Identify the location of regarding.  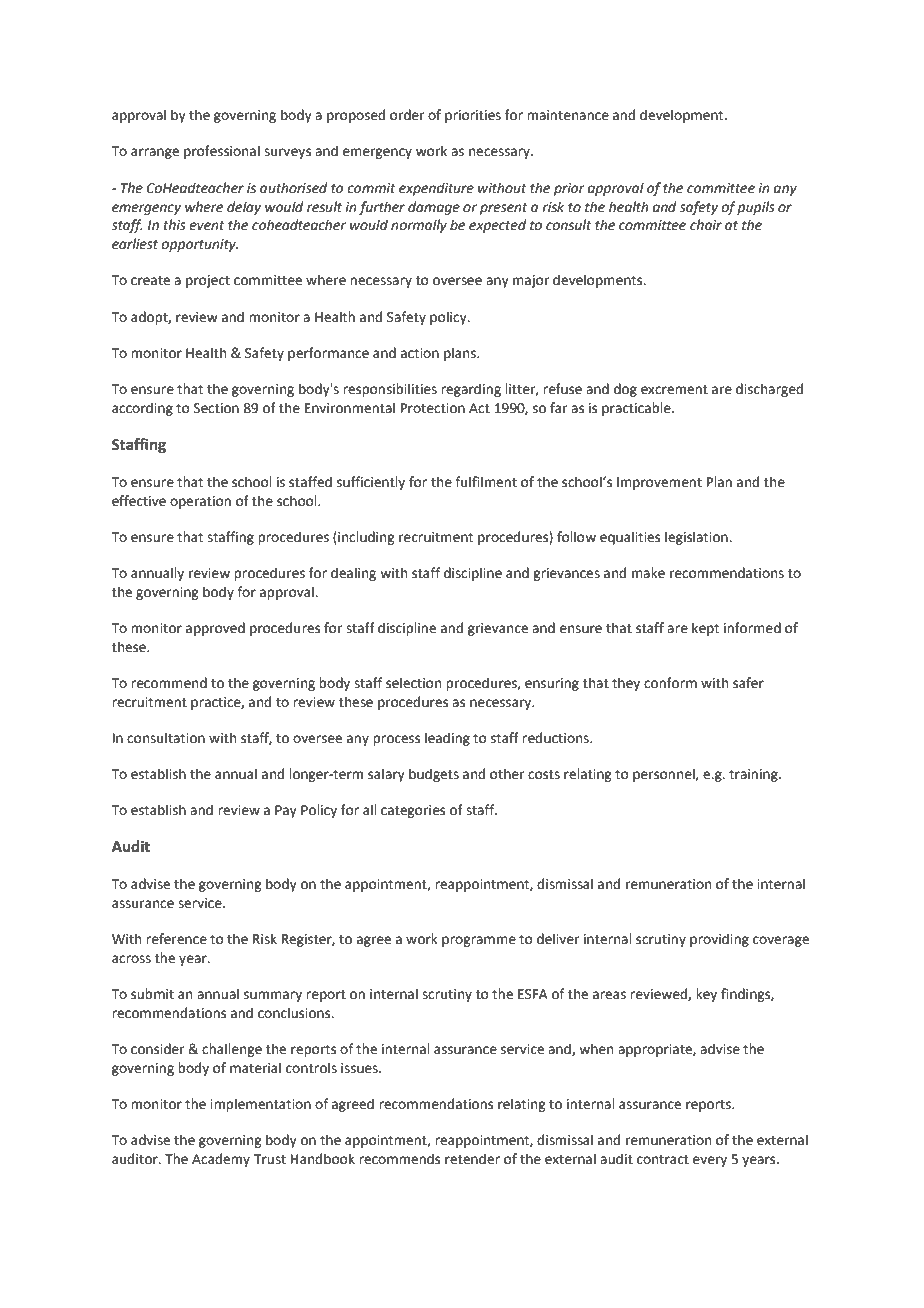
(471, 390).
